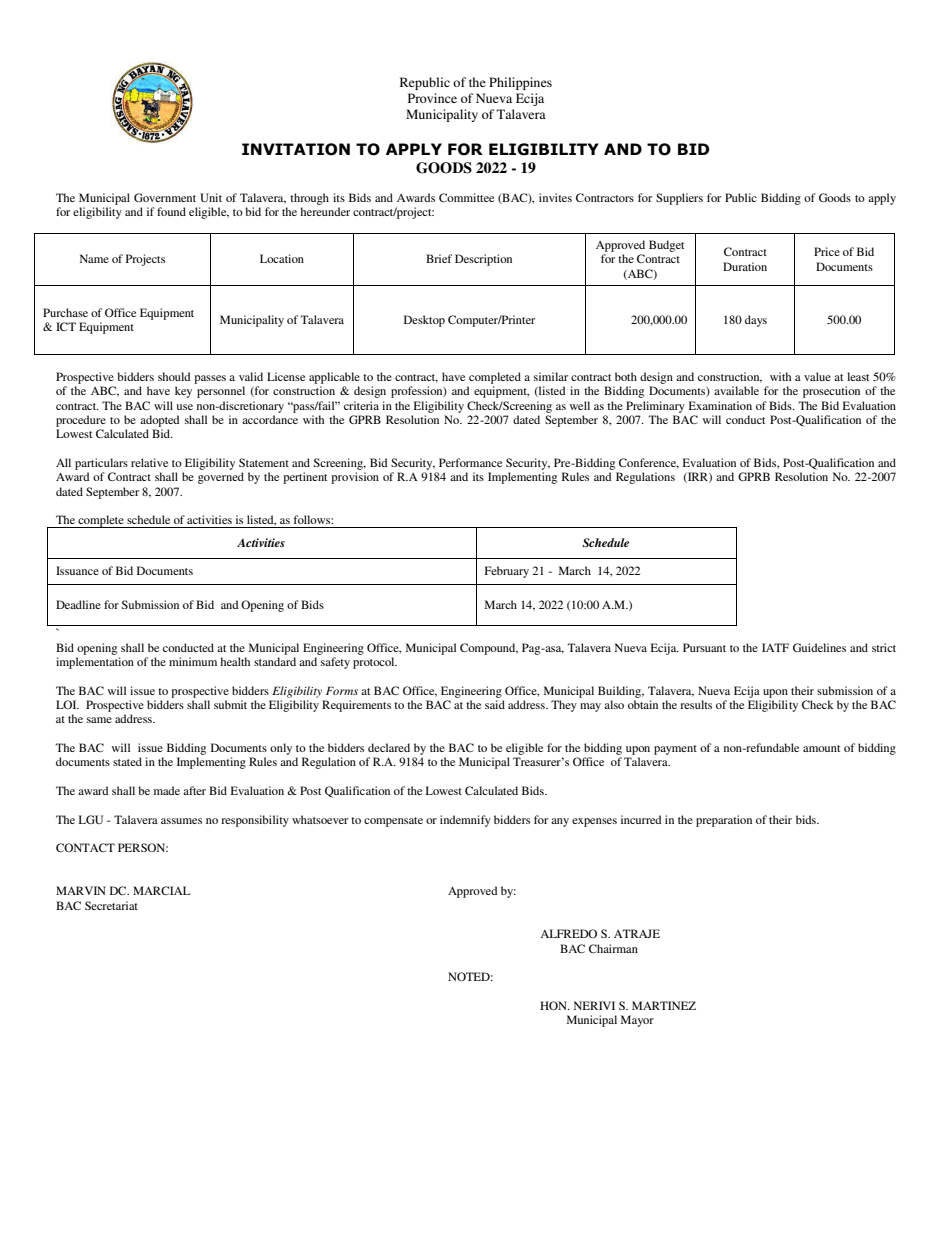  I want to click on Secretariat, so click(111, 905).
